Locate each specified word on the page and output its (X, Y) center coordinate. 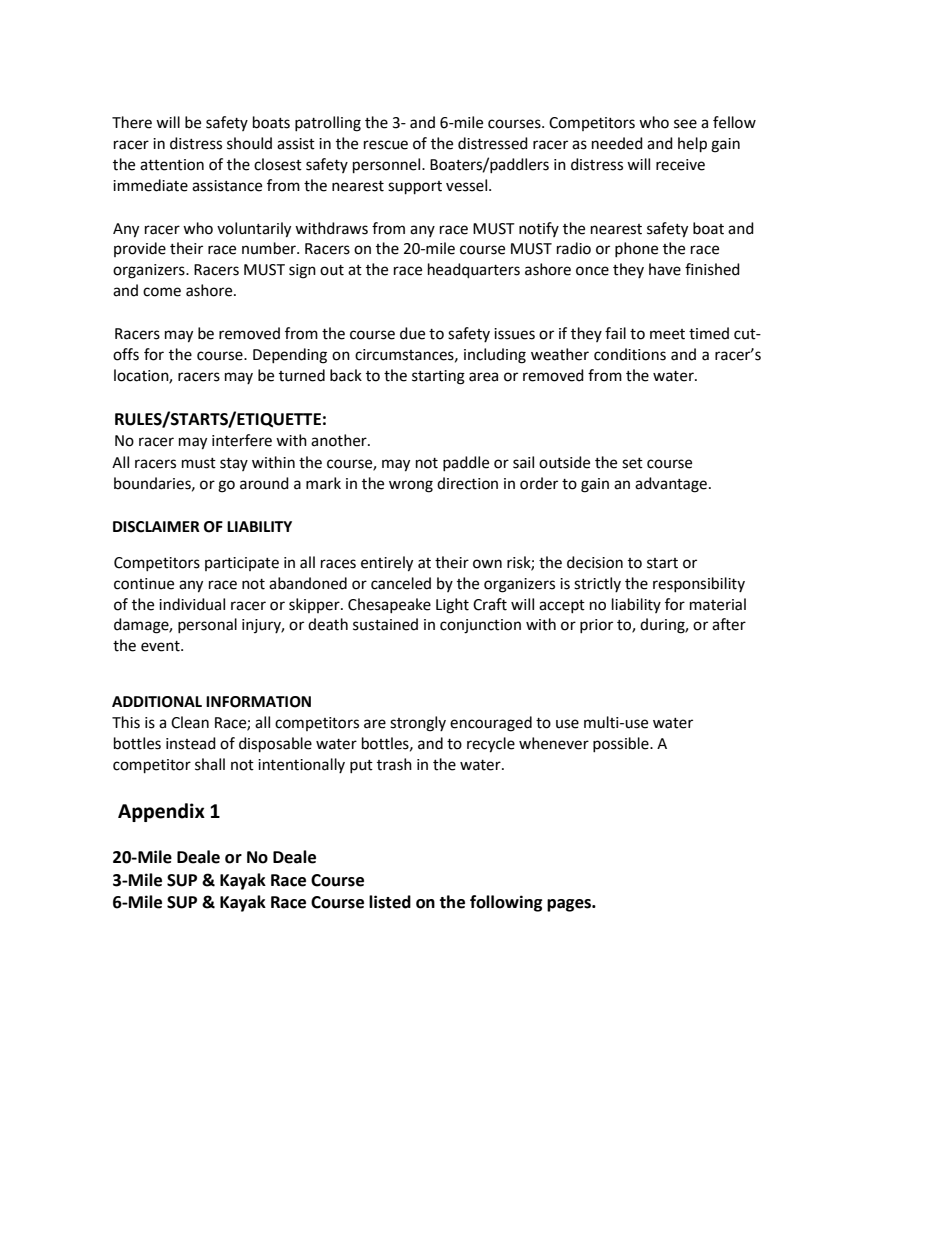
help (692, 145)
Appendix (161, 812)
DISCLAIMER (156, 527)
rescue (386, 145)
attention (172, 165)
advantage (671, 485)
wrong (411, 486)
